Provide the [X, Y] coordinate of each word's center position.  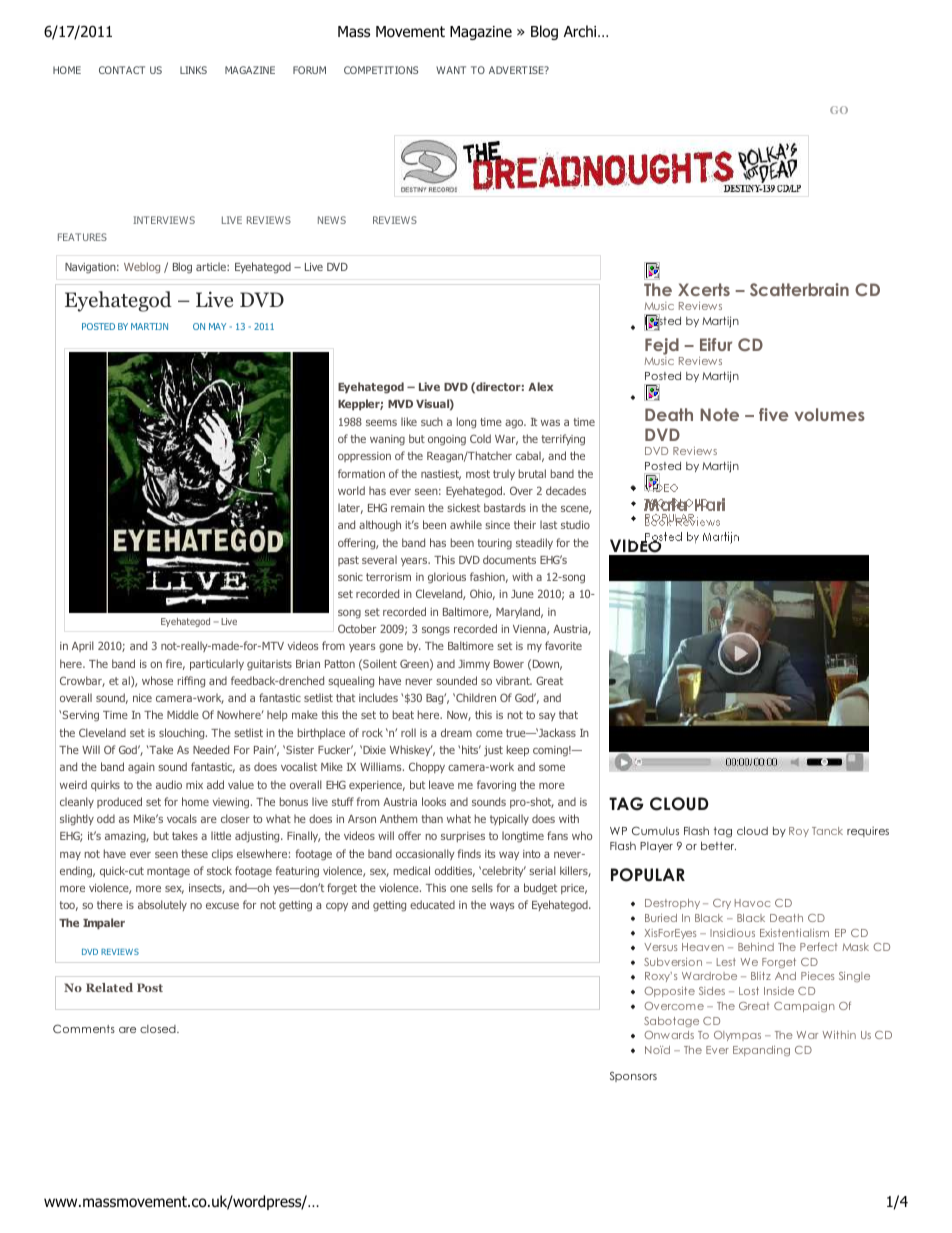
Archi [581, 31]
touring [494, 544]
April [83, 646]
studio [575, 524]
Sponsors [633, 1077]
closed [159, 1029]
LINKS [193, 70]
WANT [451, 70]
